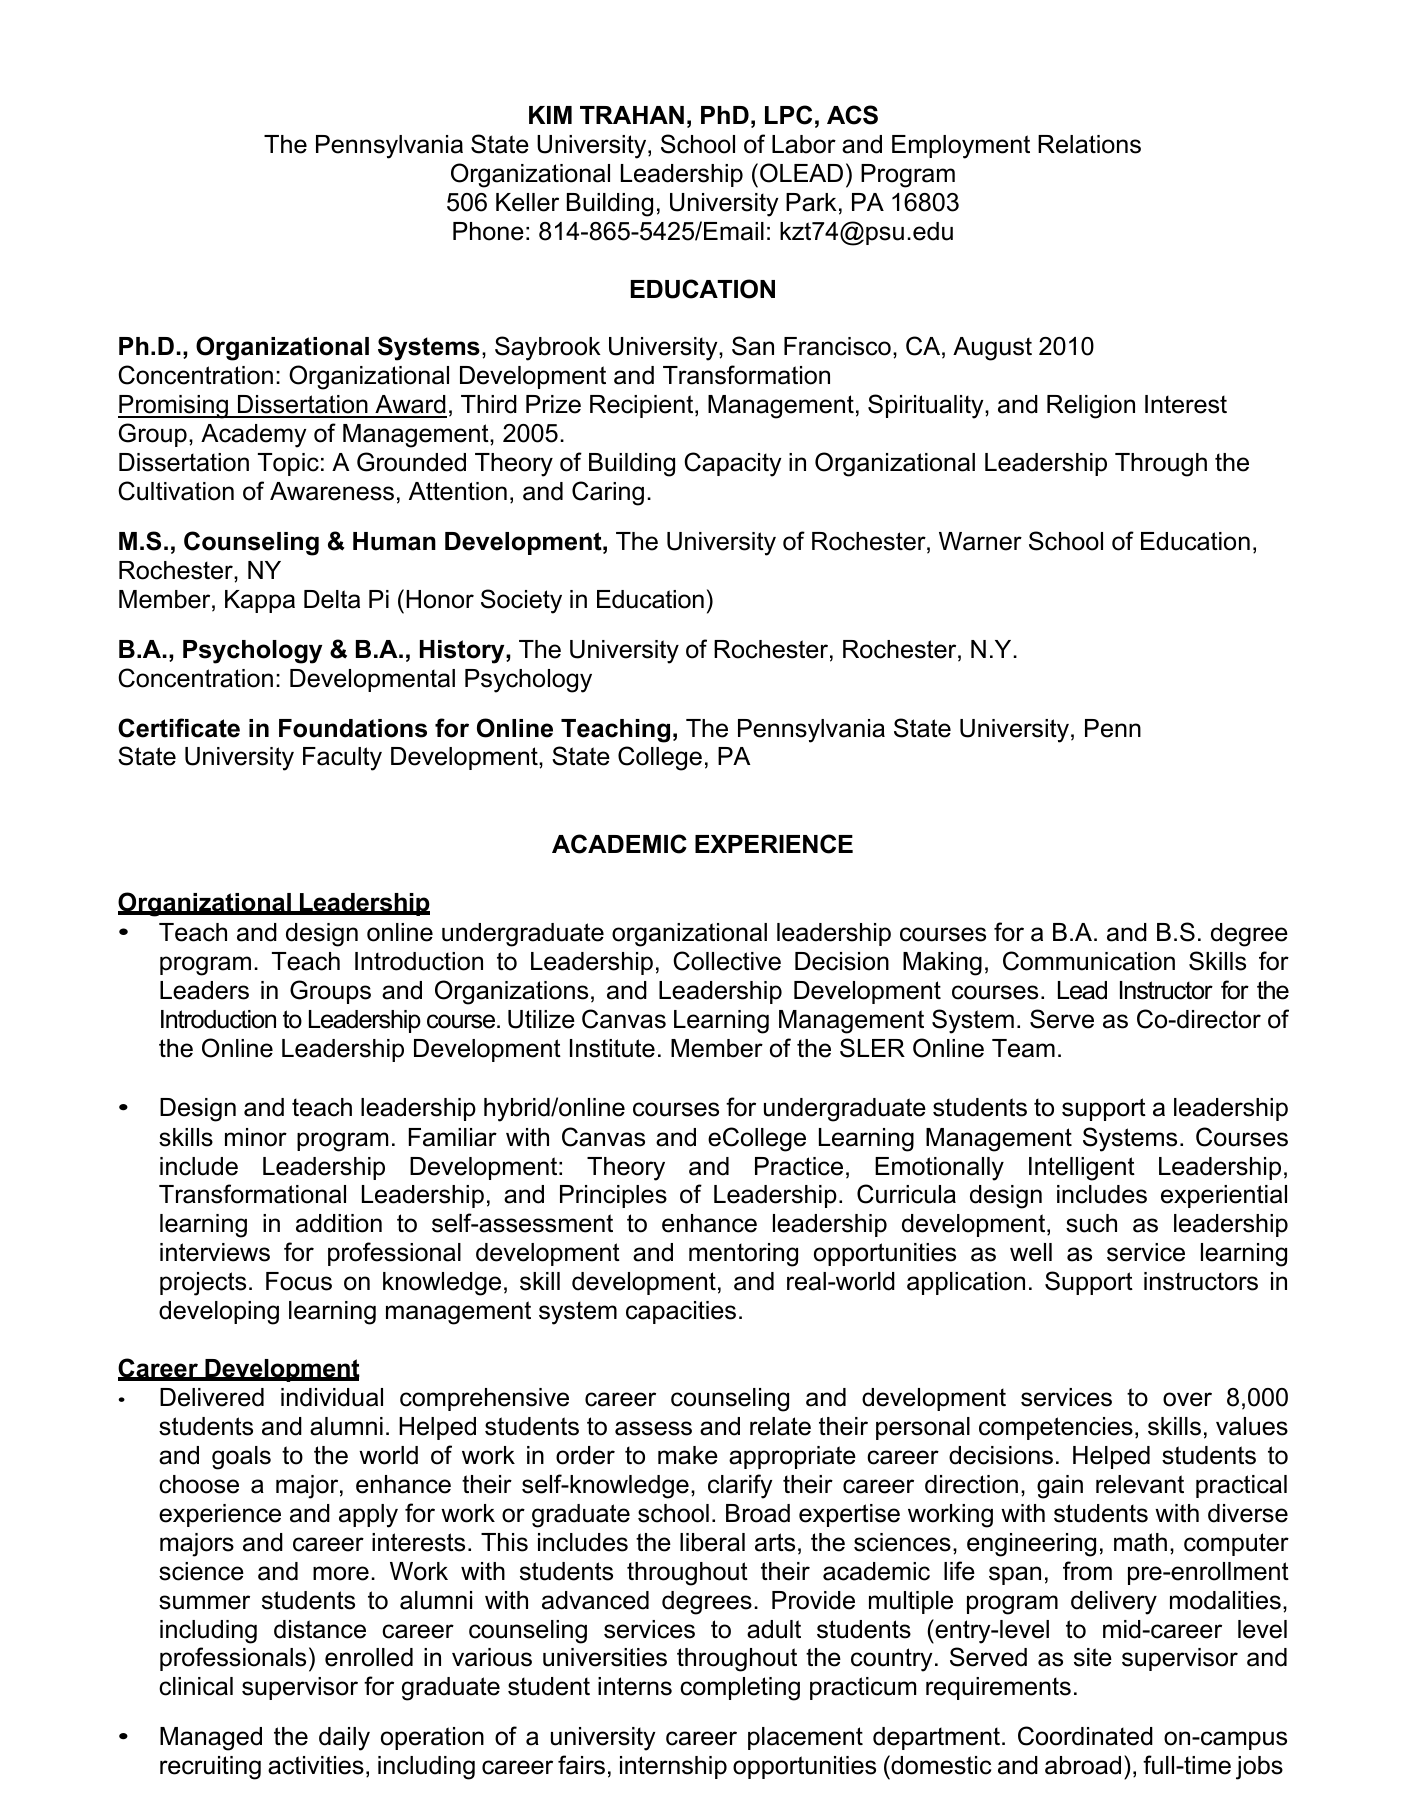 This screenshot has width=1401, height=1813. What do you see at coordinates (344, 1739) in the screenshot?
I see `daily` at bounding box center [344, 1739].
